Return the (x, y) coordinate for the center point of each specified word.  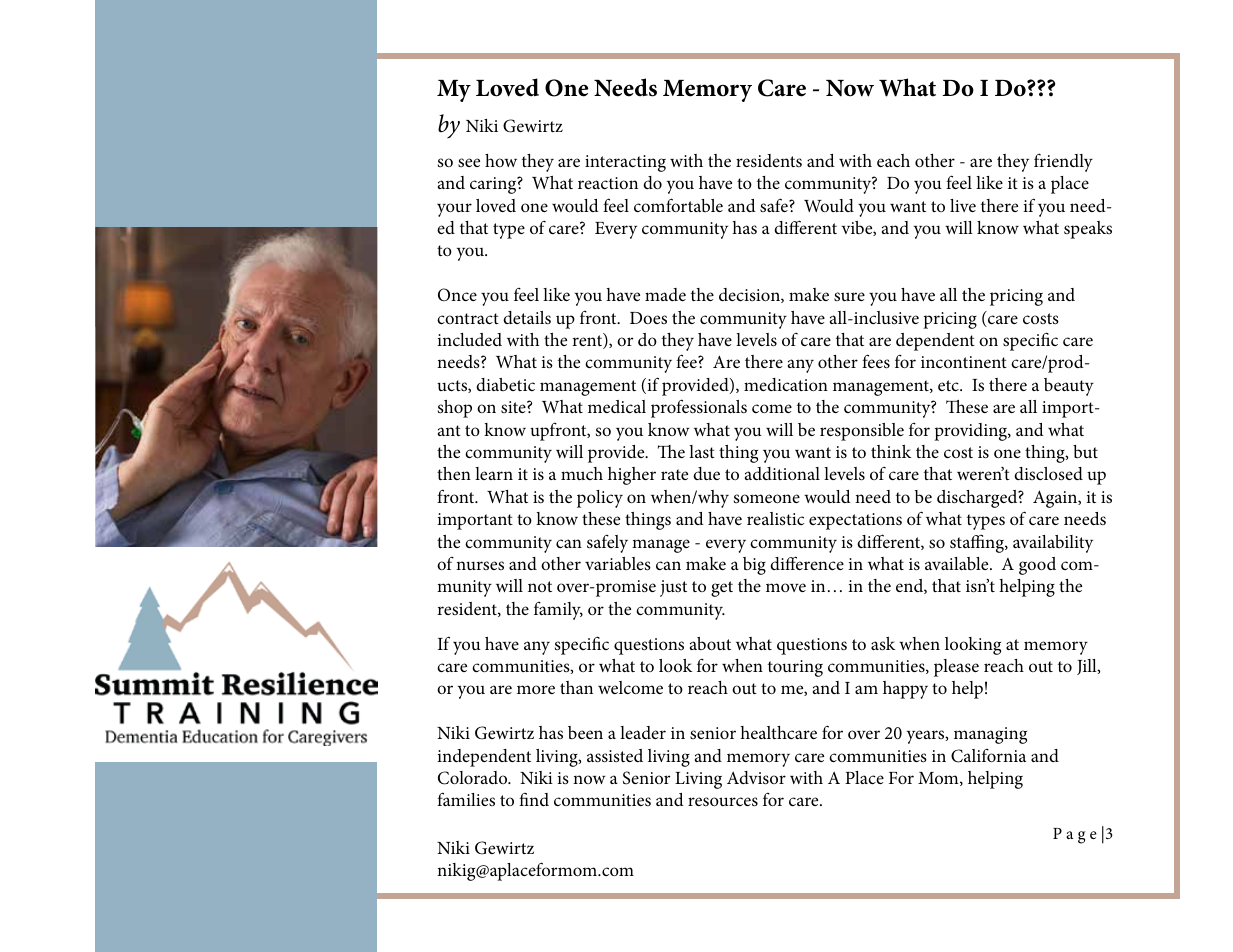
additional (782, 473)
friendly (1063, 162)
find (534, 799)
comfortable (678, 205)
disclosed (1048, 473)
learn (494, 473)
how (501, 160)
